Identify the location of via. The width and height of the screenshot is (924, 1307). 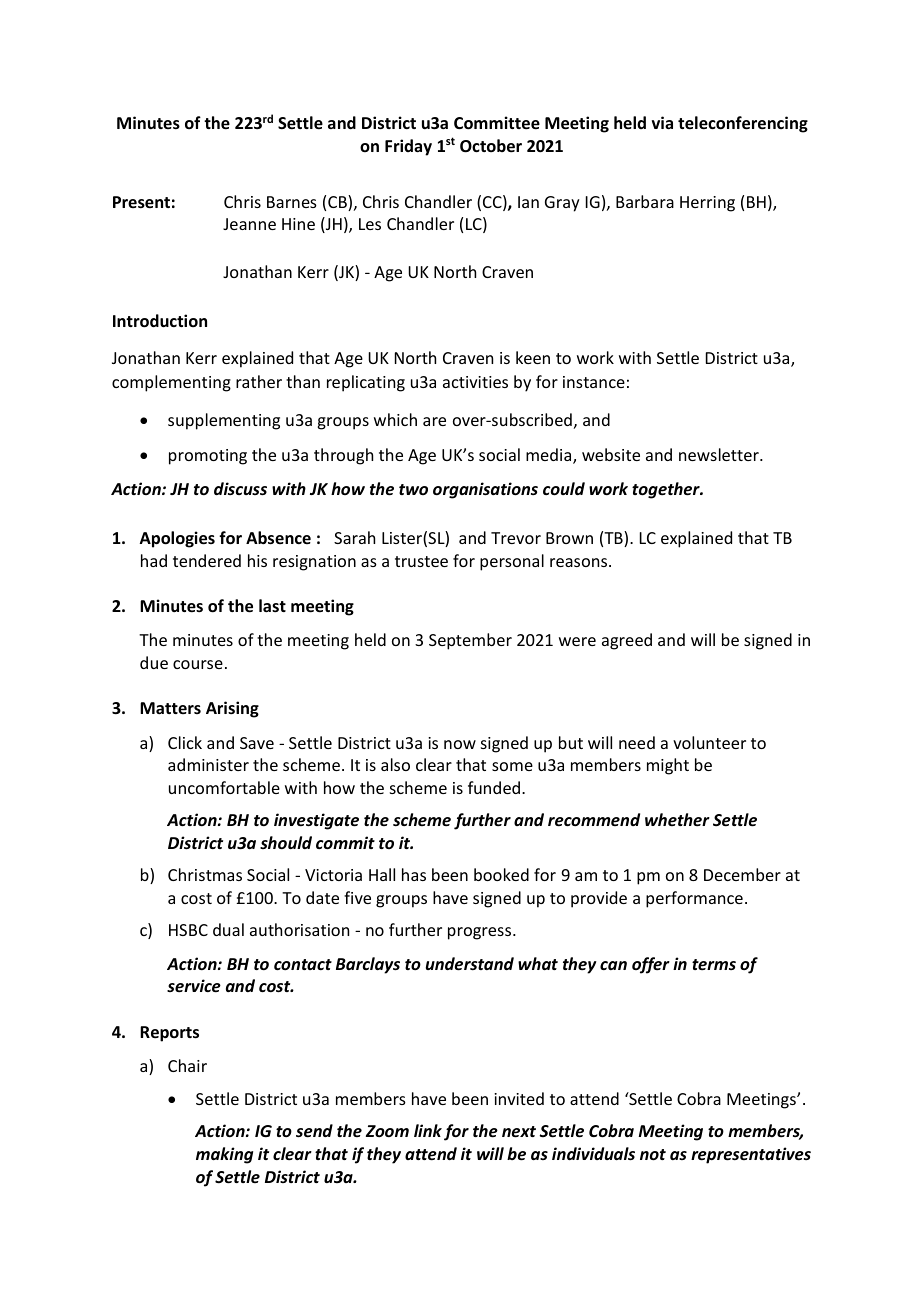
(662, 122).
